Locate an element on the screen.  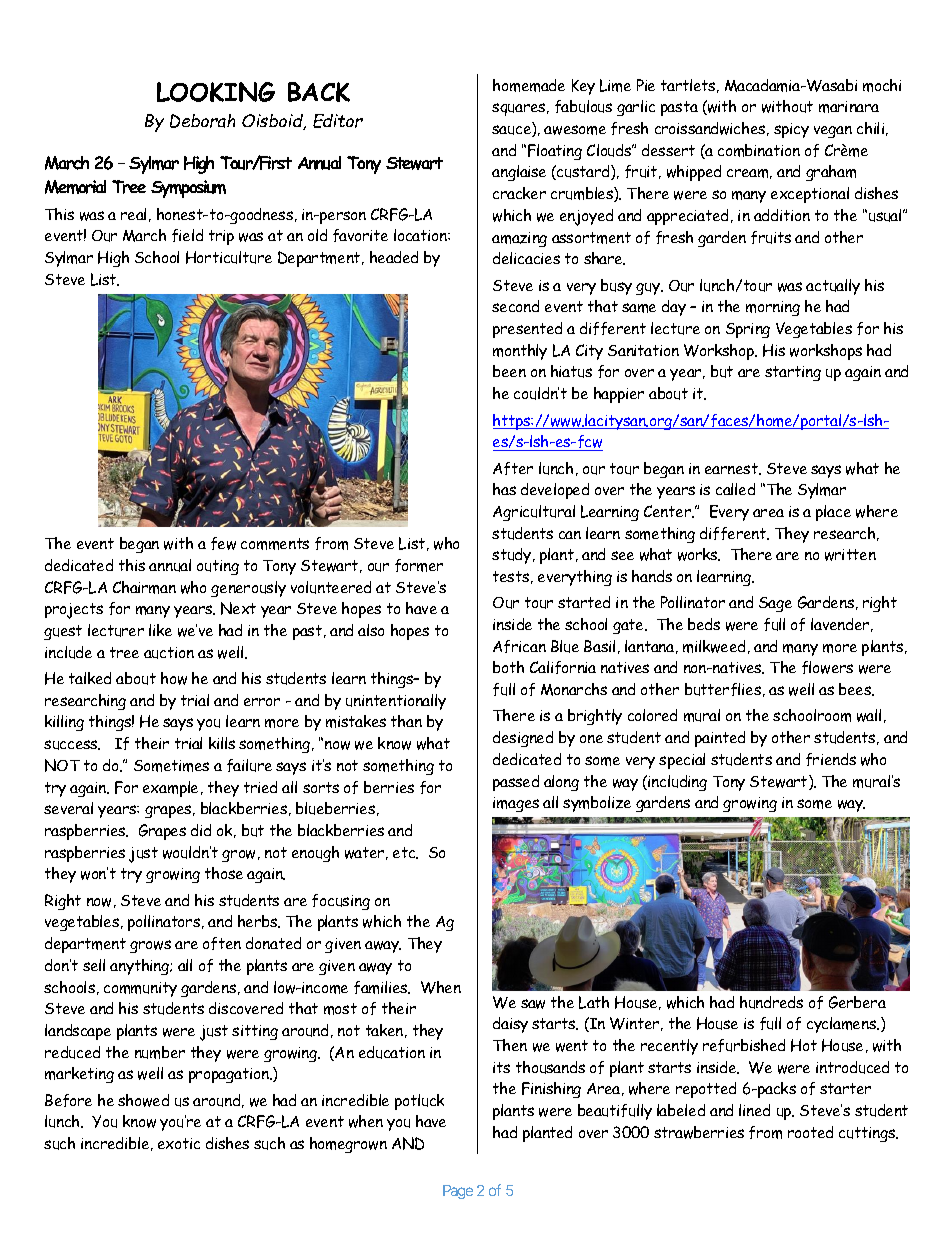
few is located at coordinates (223, 543).
